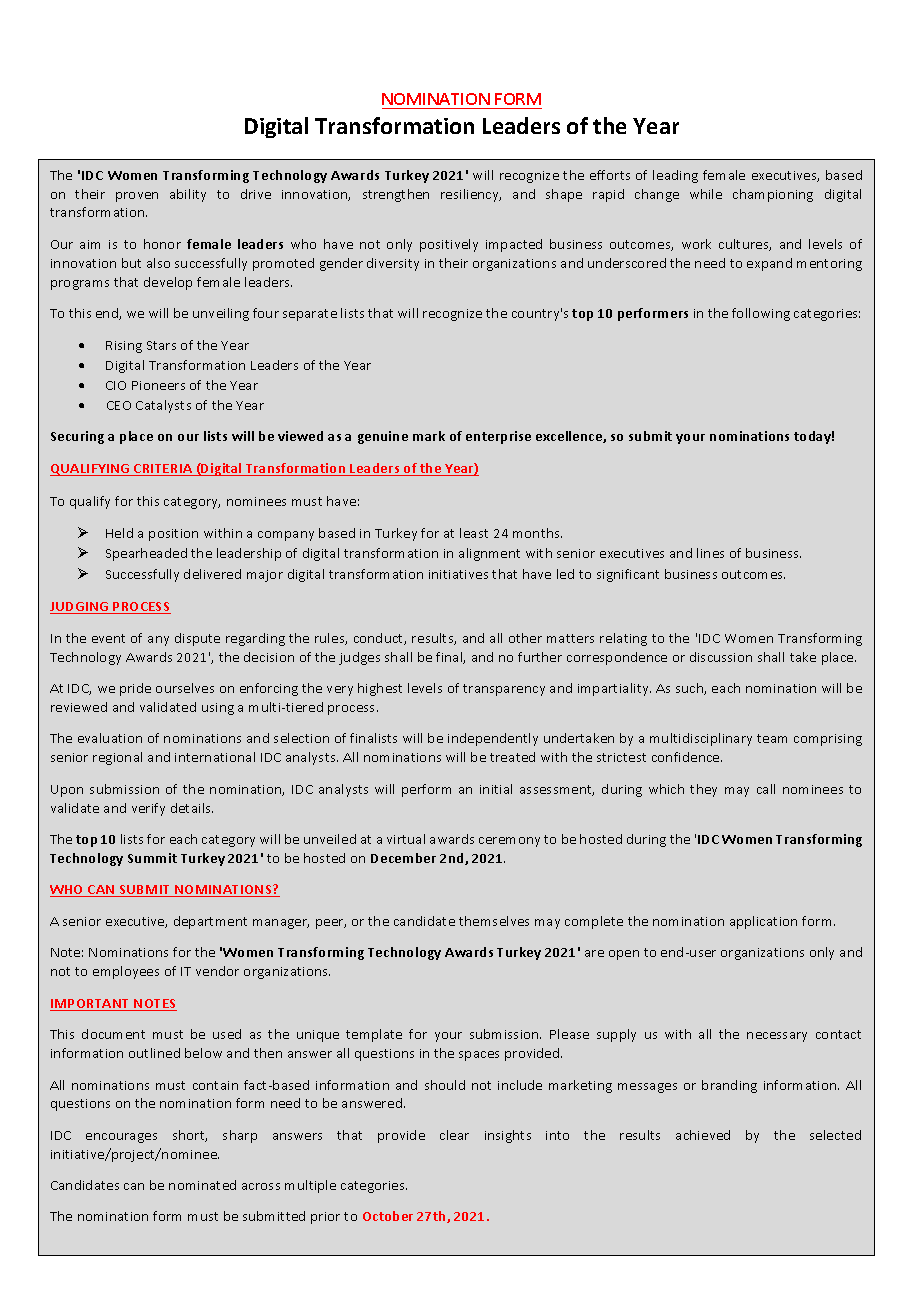 The image size is (924, 1308). Describe the element at coordinates (721, 657) in the screenshot. I see `discussion` at that location.
